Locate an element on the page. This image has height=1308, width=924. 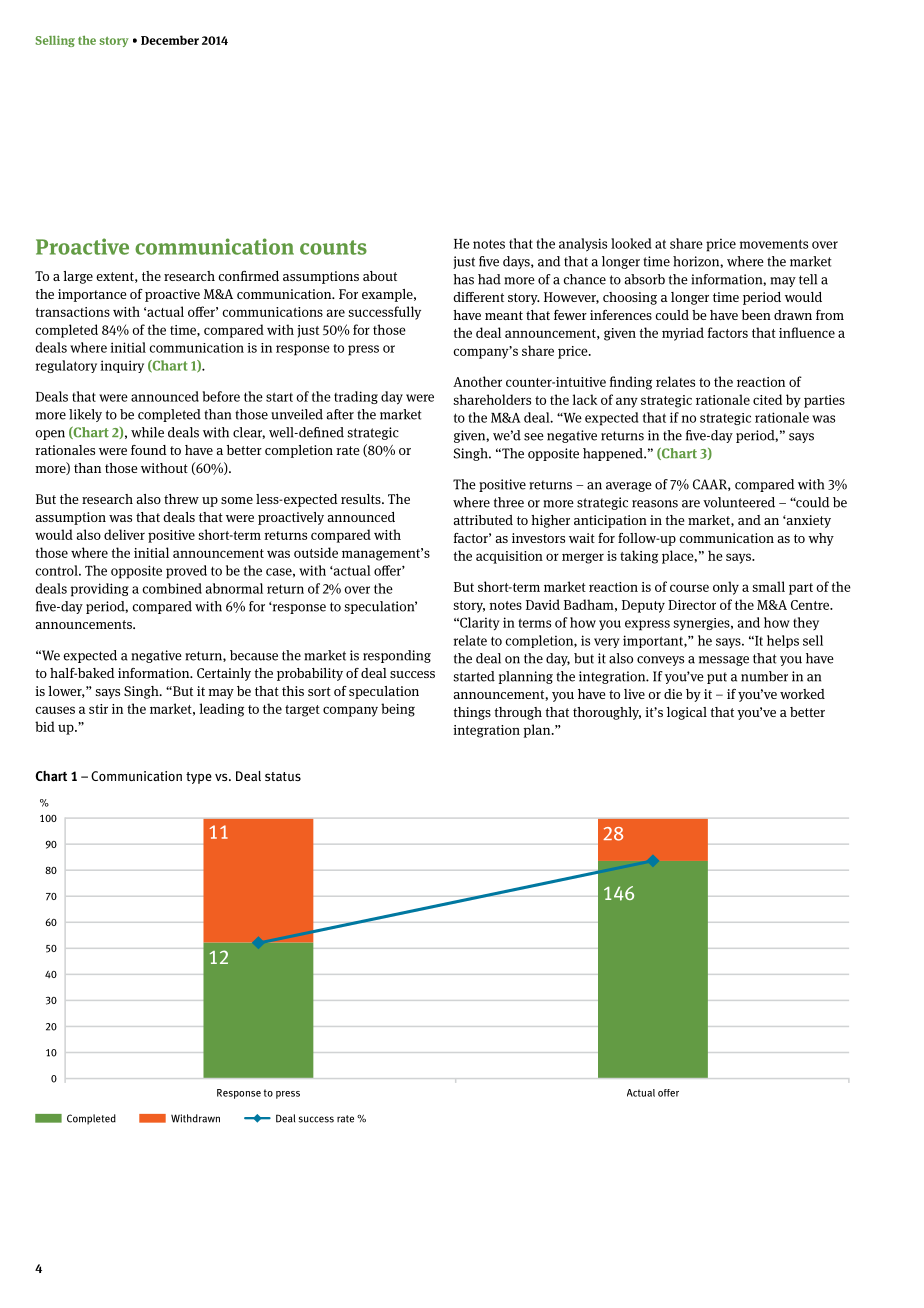
Another is located at coordinates (477, 381).
